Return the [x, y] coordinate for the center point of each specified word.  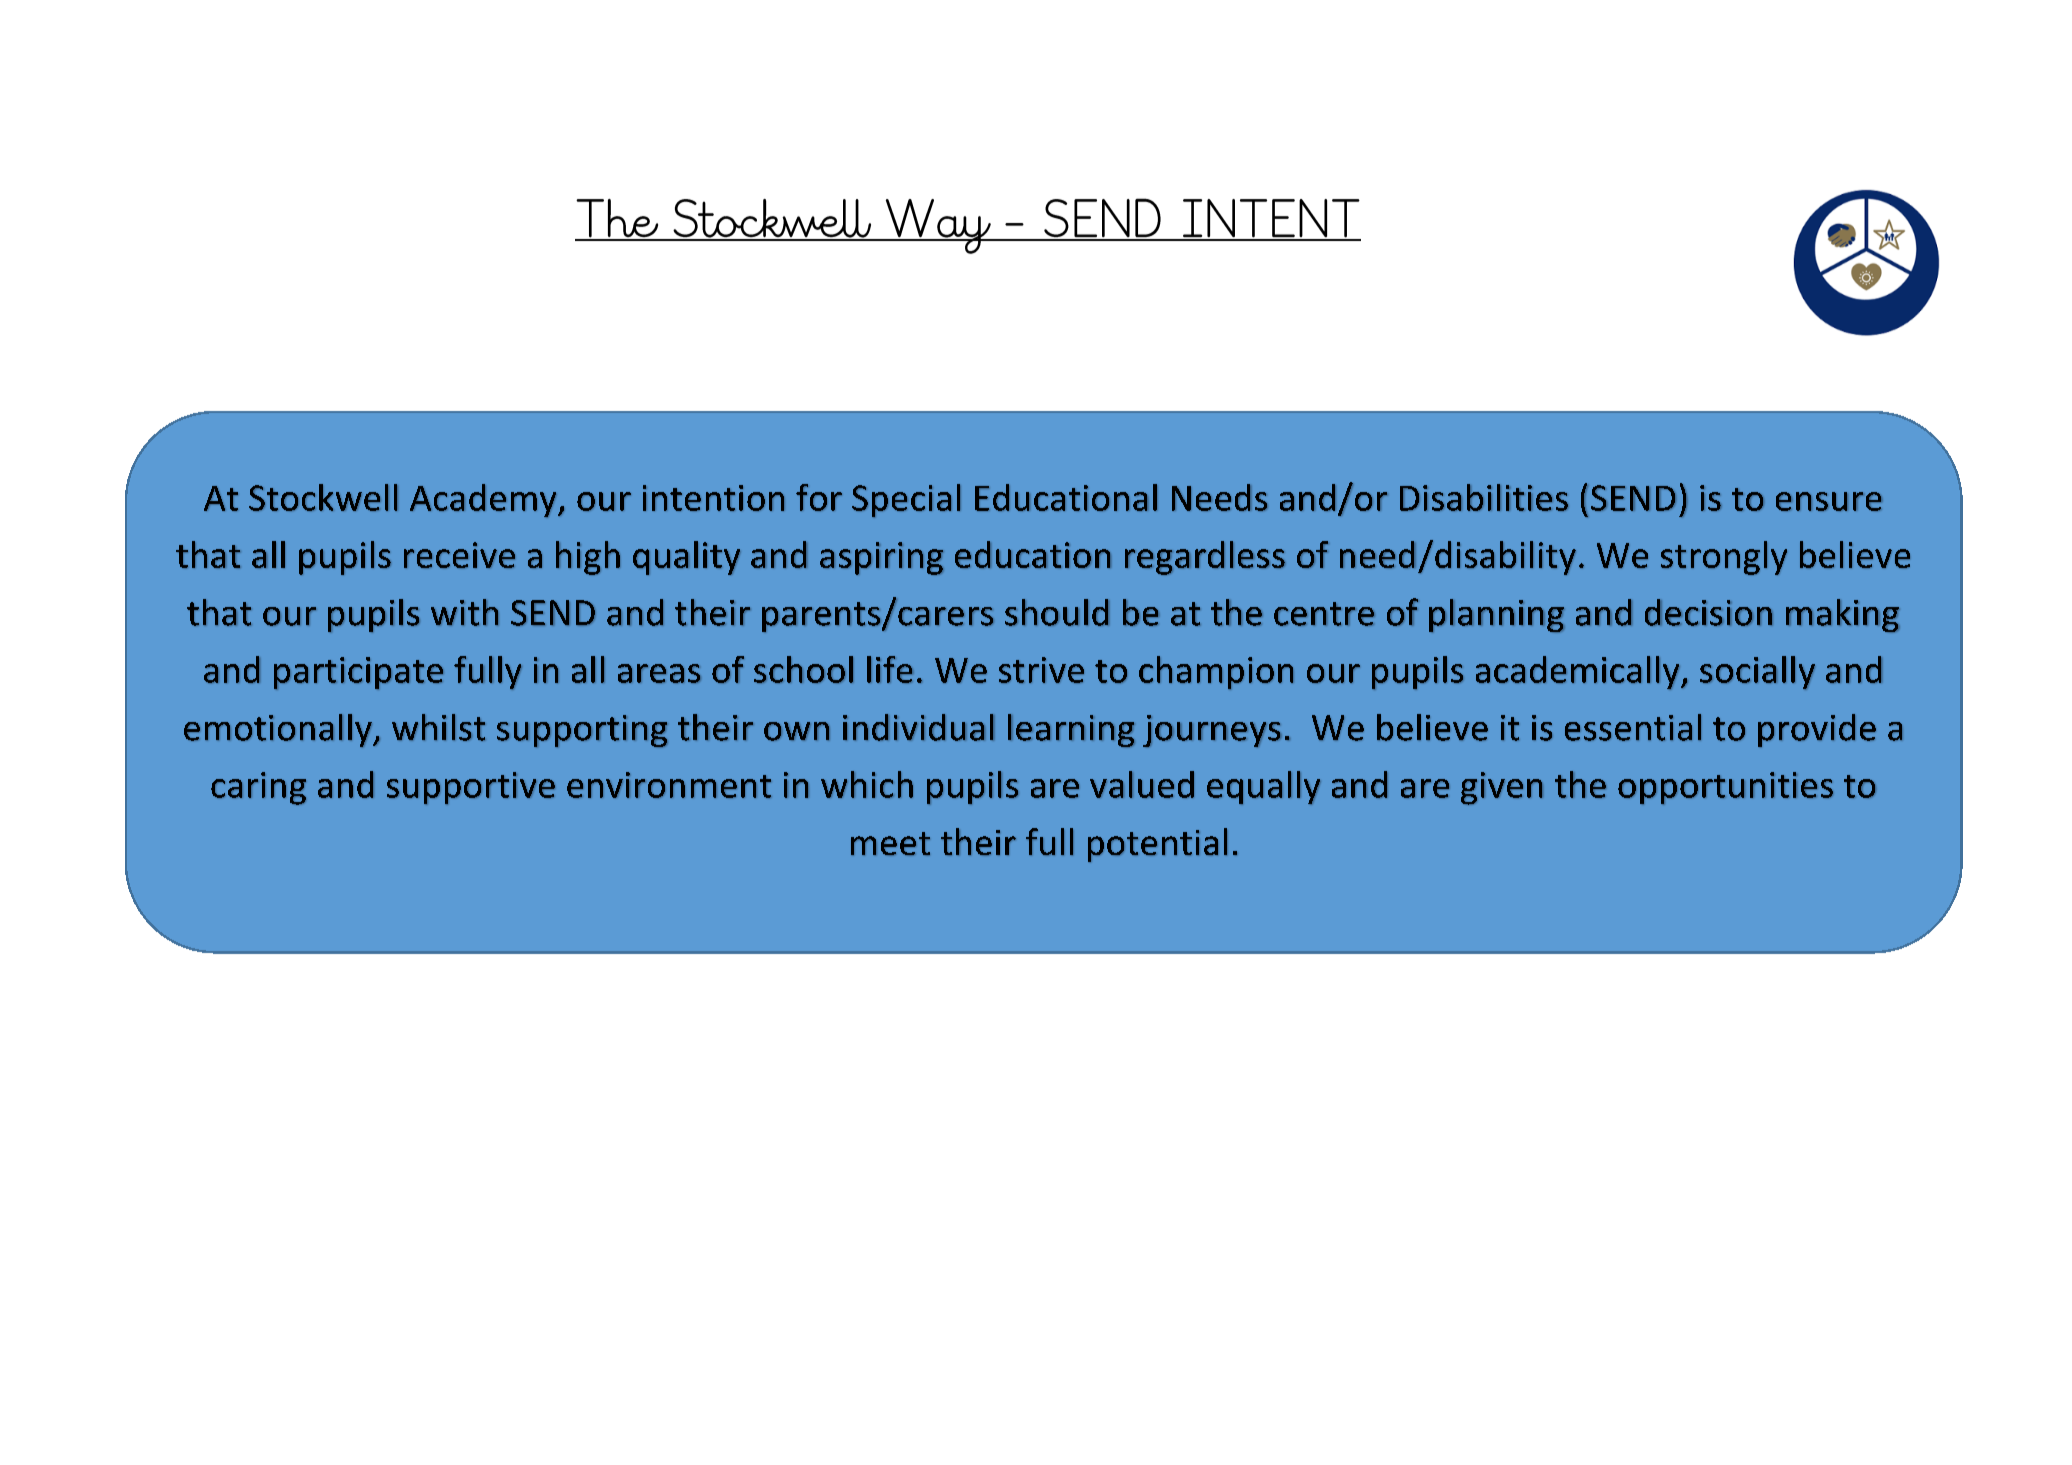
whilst [438, 727]
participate [358, 673]
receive [459, 555]
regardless [1205, 558]
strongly [1724, 558]
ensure [1829, 501]
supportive [471, 788]
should [1057, 612]
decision [1708, 612]
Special [906, 500]
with [464, 612]
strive [1041, 670]
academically [1579, 672]
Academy [484, 500]
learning [1071, 730]
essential [1633, 727]
